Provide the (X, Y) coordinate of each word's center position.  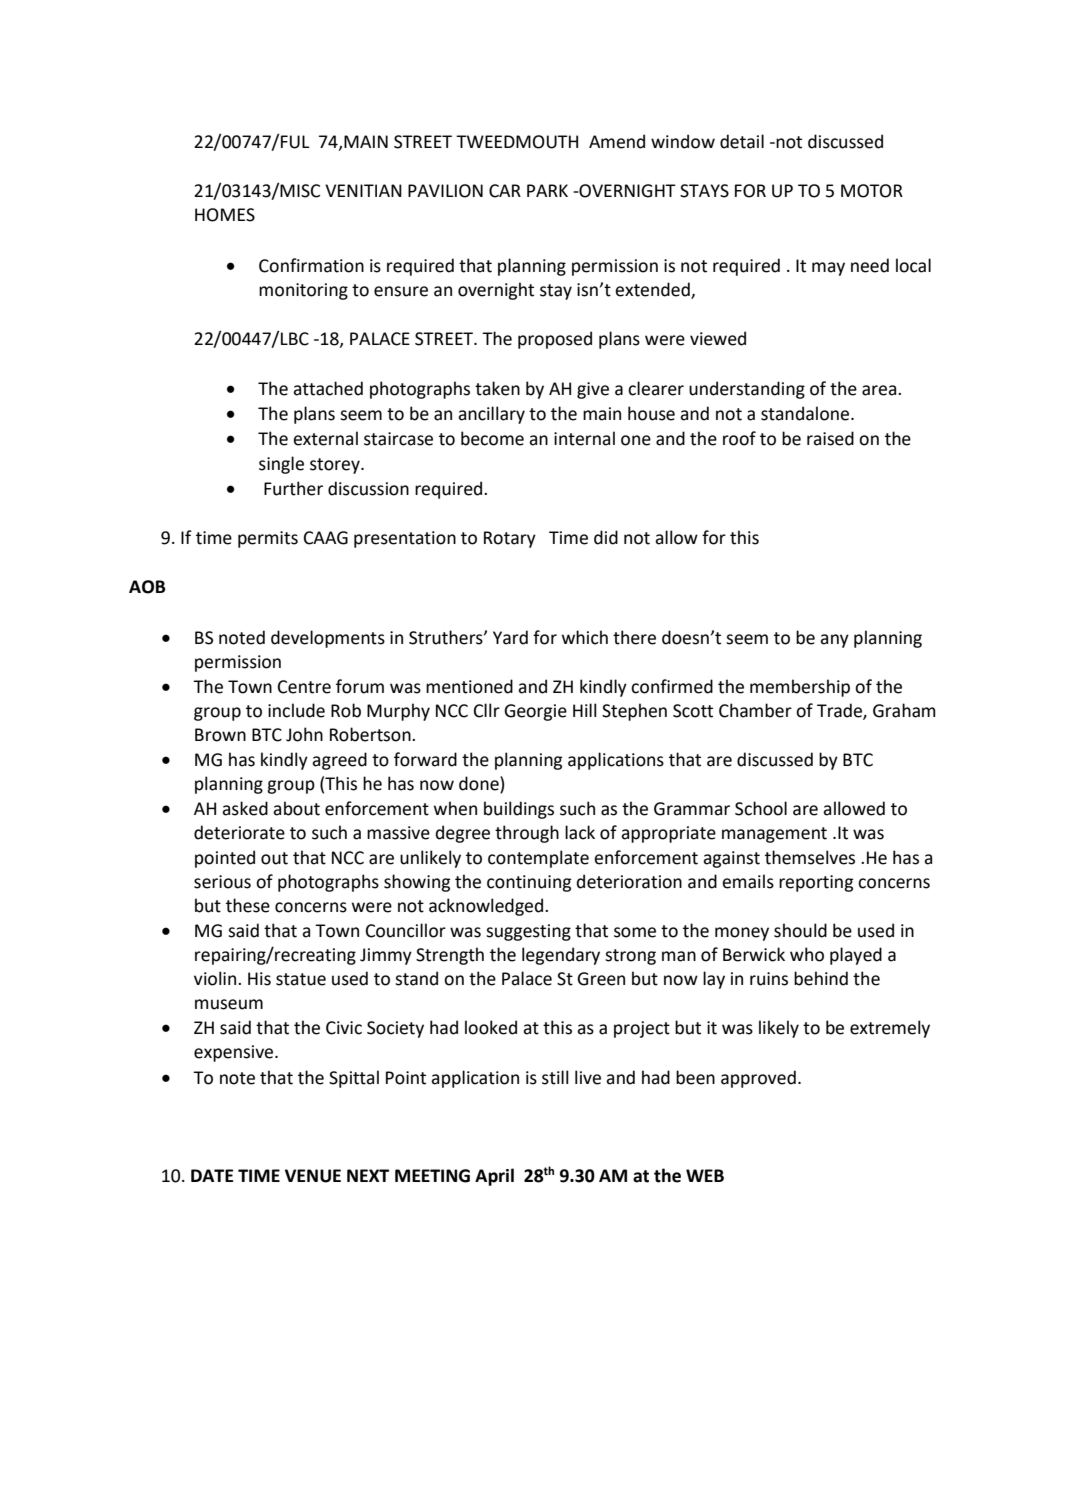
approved (758, 1079)
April (494, 1177)
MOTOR (872, 191)
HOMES (225, 215)
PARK (547, 190)
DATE (212, 1175)
